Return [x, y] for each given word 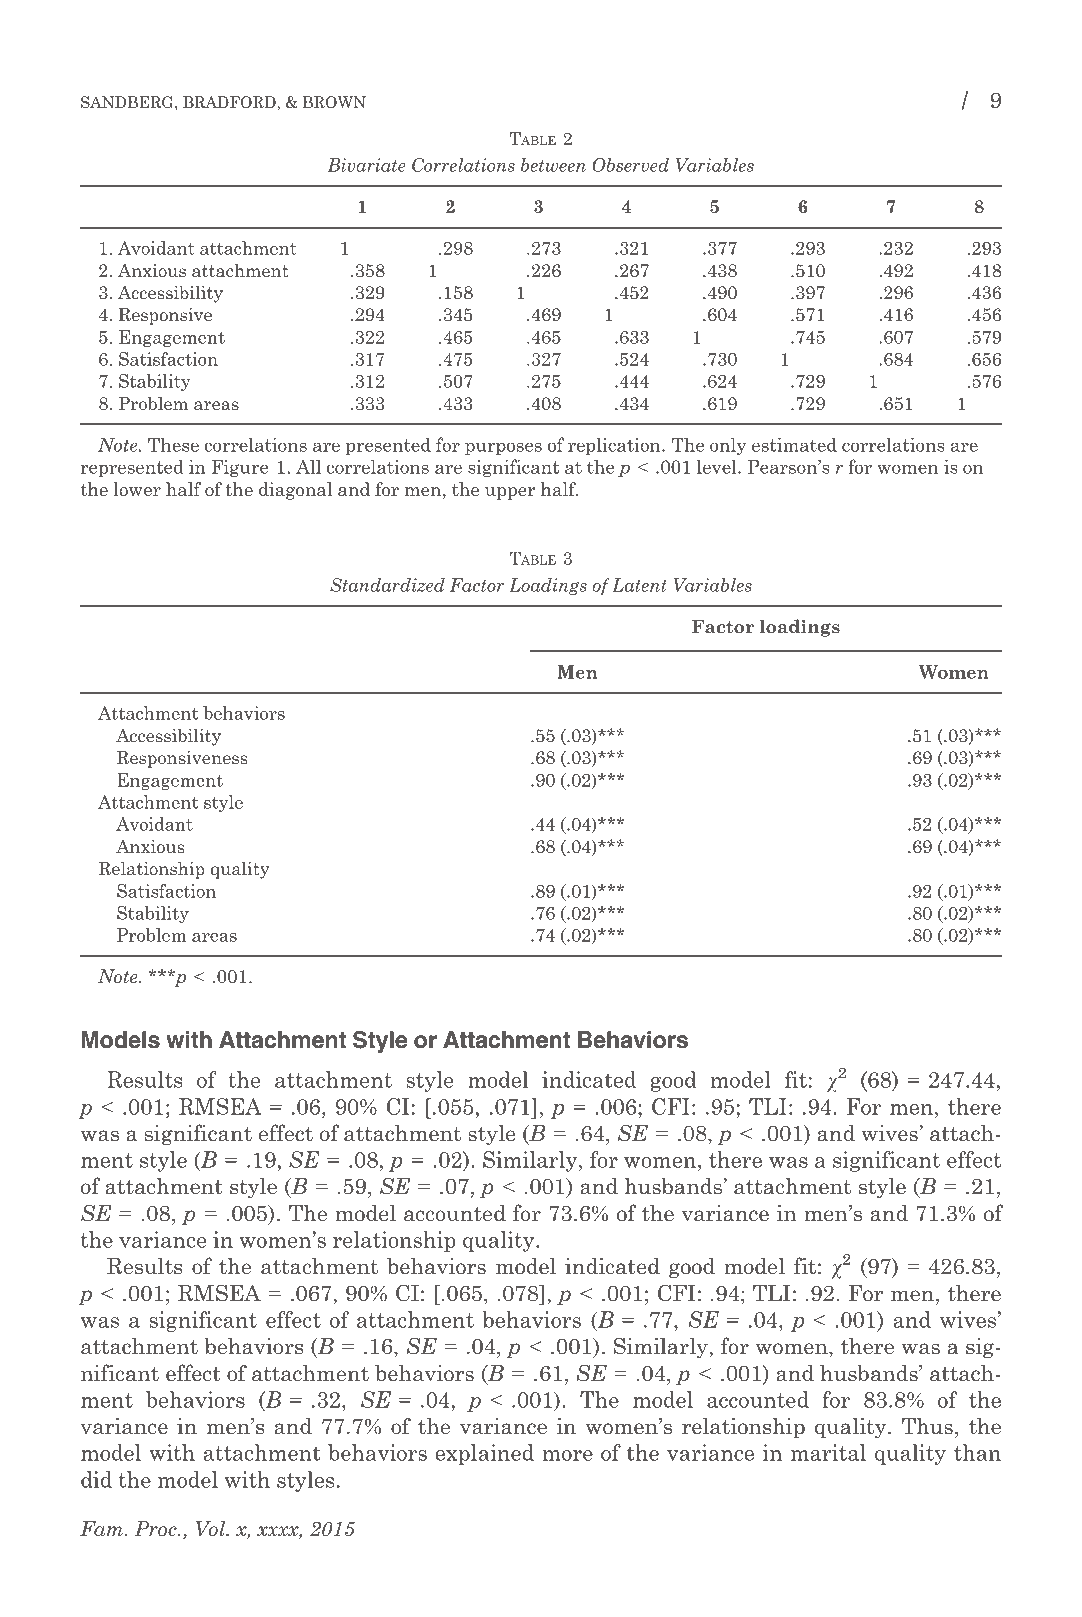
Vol [212, 1529]
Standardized [387, 585]
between [553, 165]
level [718, 466]
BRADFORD [230, 102]
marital [828, 1452]
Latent [639, 585]
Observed [630, 165]
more [568, 1455]
